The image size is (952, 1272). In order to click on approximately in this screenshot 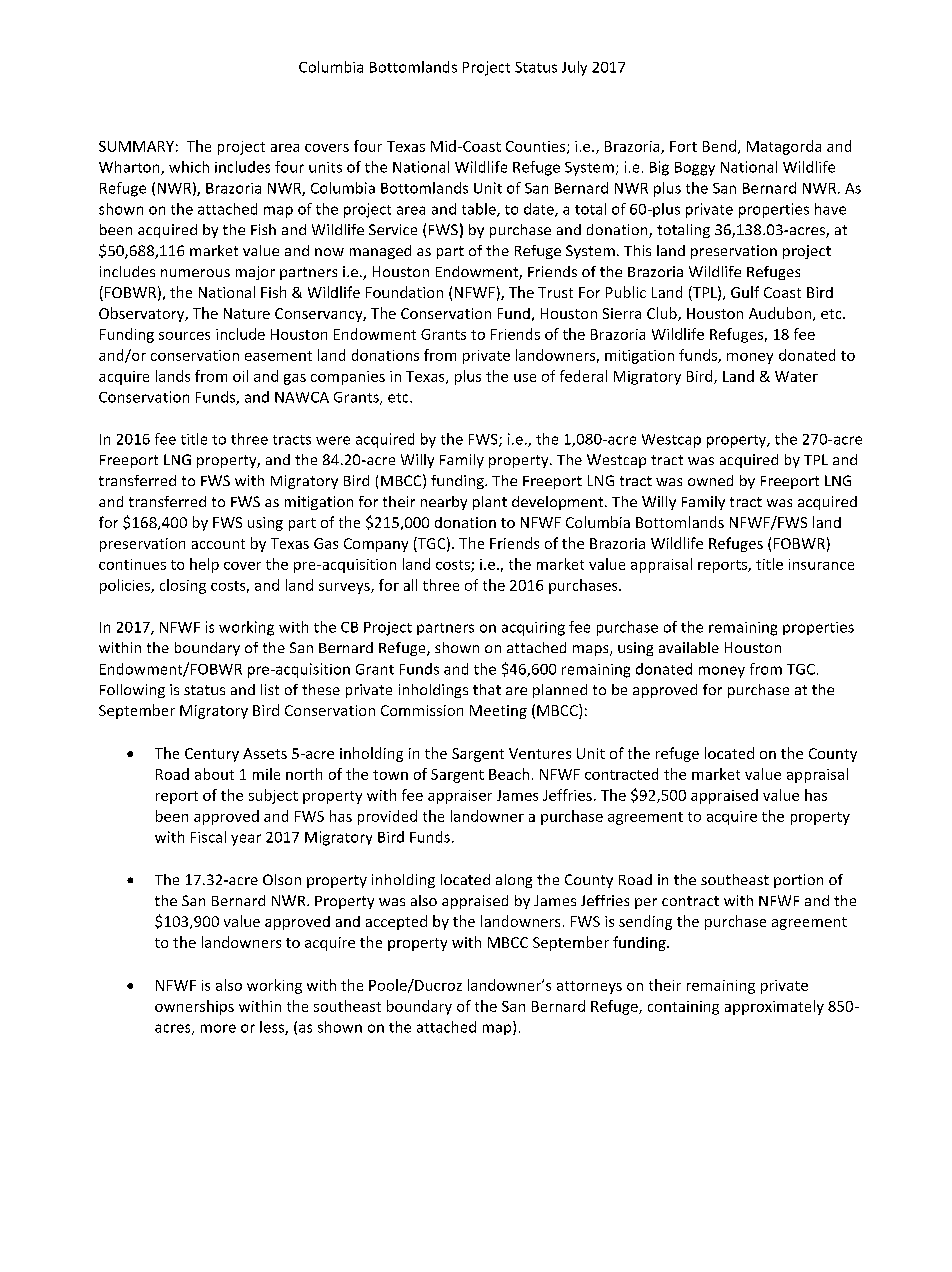, I will do `click(774, 1007)`.
